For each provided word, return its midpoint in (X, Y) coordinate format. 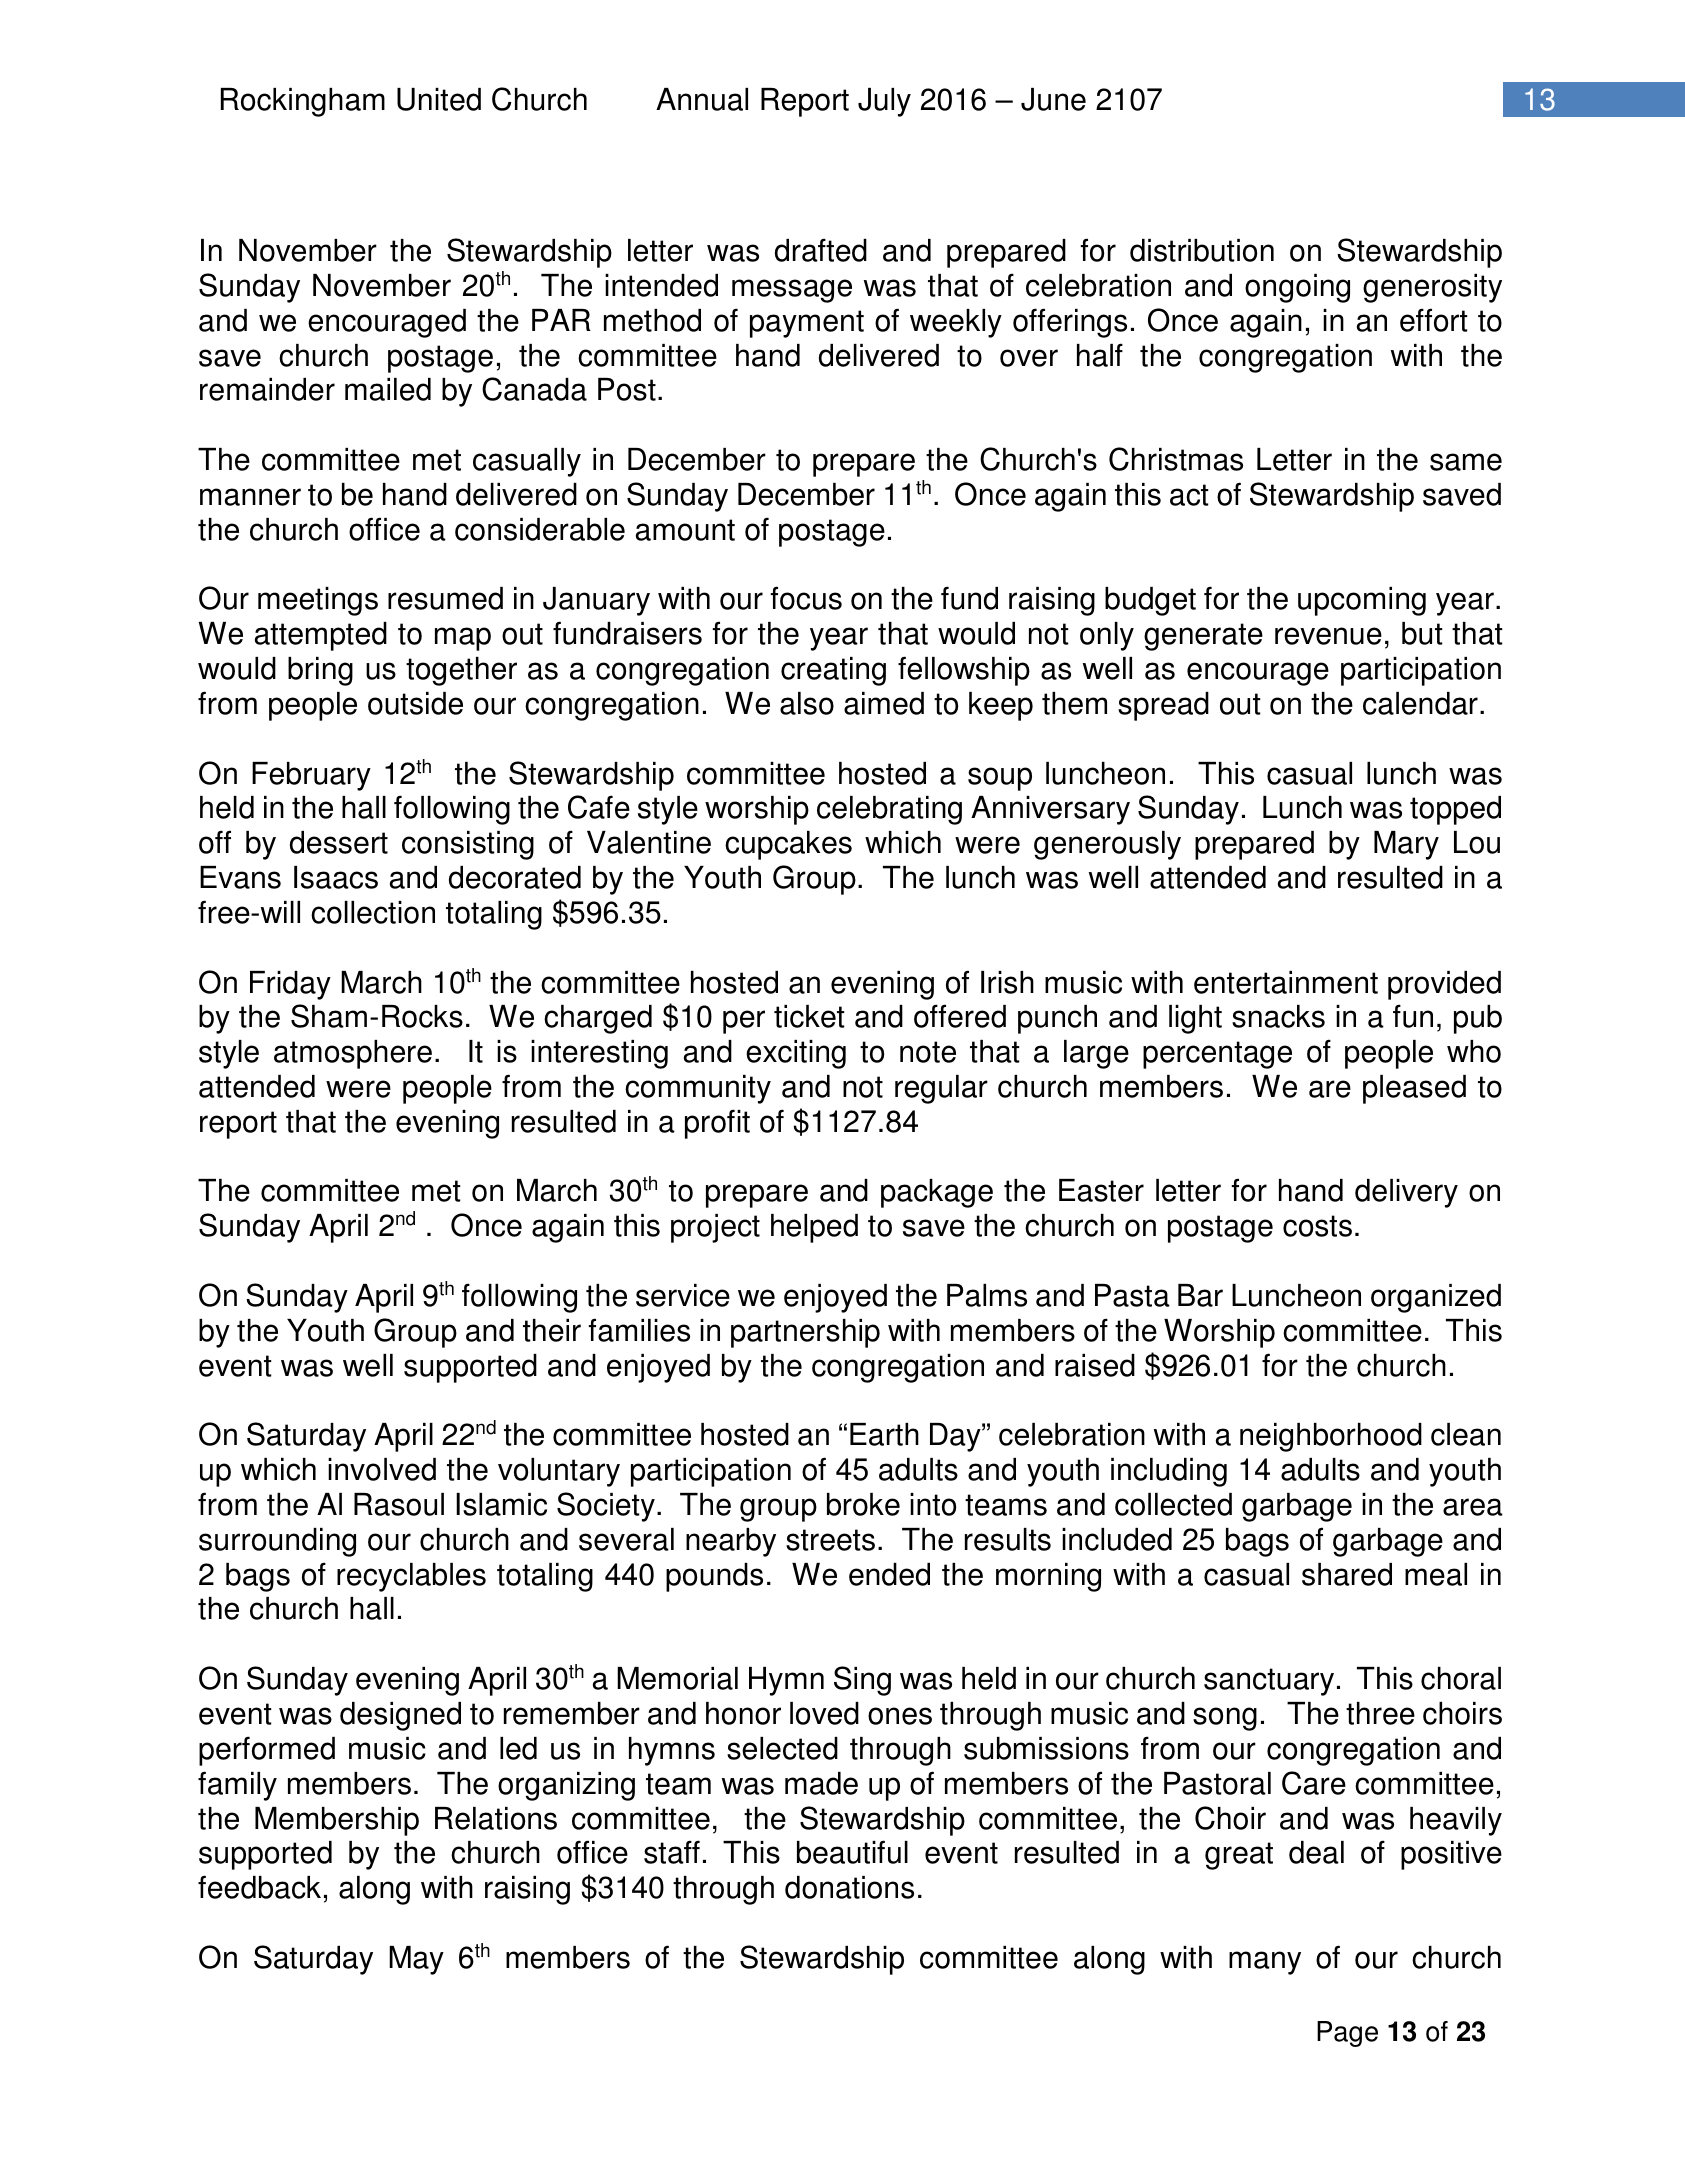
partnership (805, 1333)
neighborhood (1331, 1437)
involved (382, 1469)
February (311, 776)
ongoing (1297, 288)
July (884, 102)
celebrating (889, 810)
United (439, 99)
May (416, 1960)
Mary (1406, 845)
